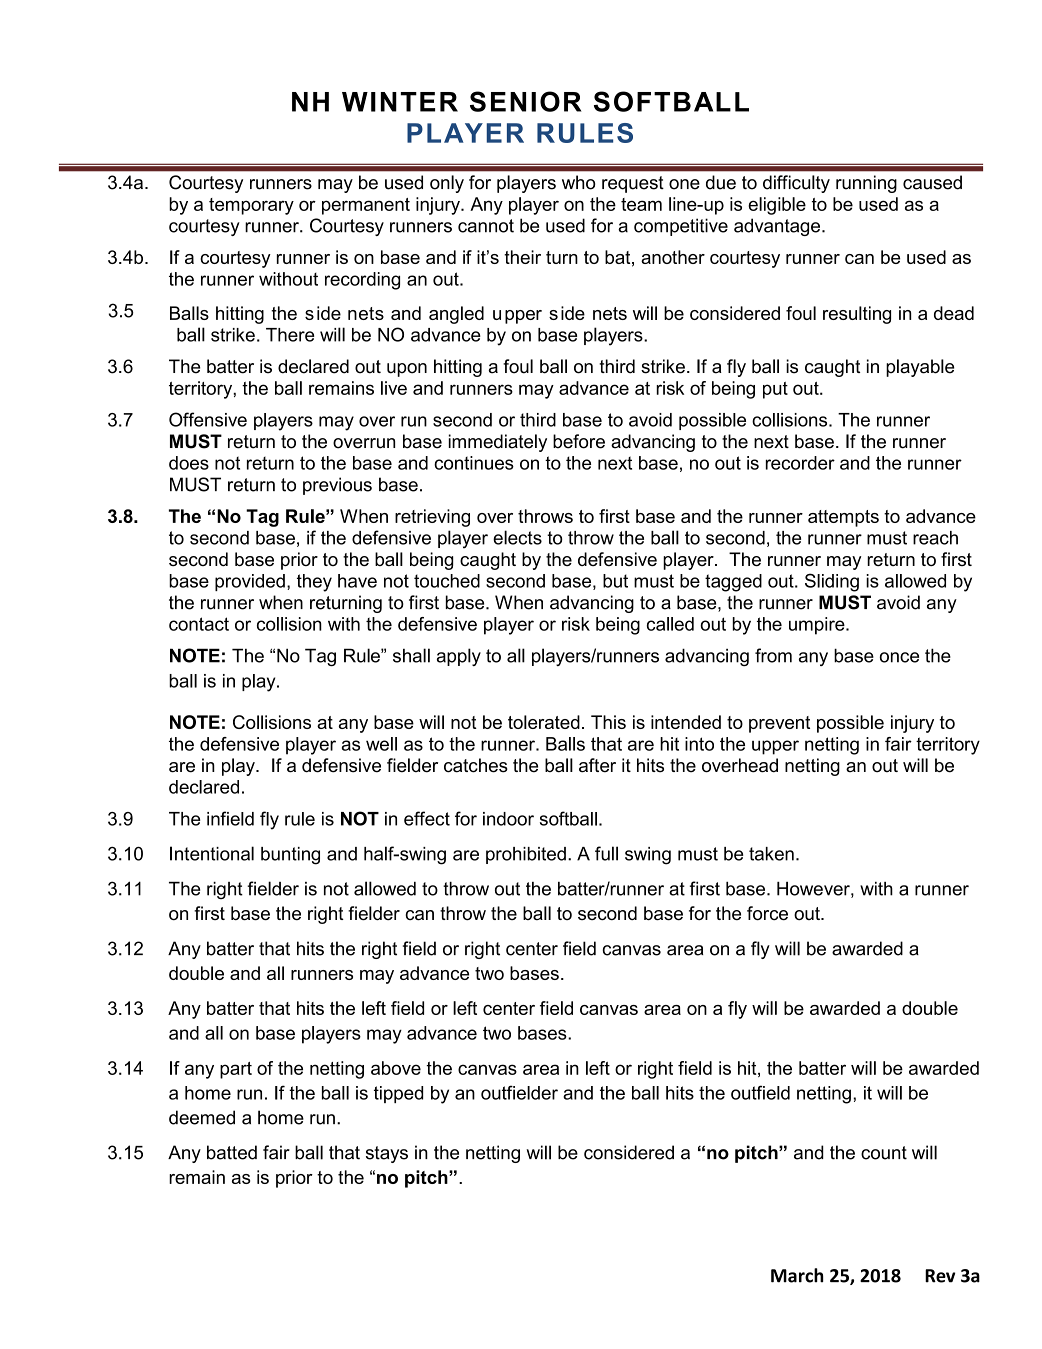  Describe the element at coordinates (615, 581) in the screenshot. I see `but` at that location.
